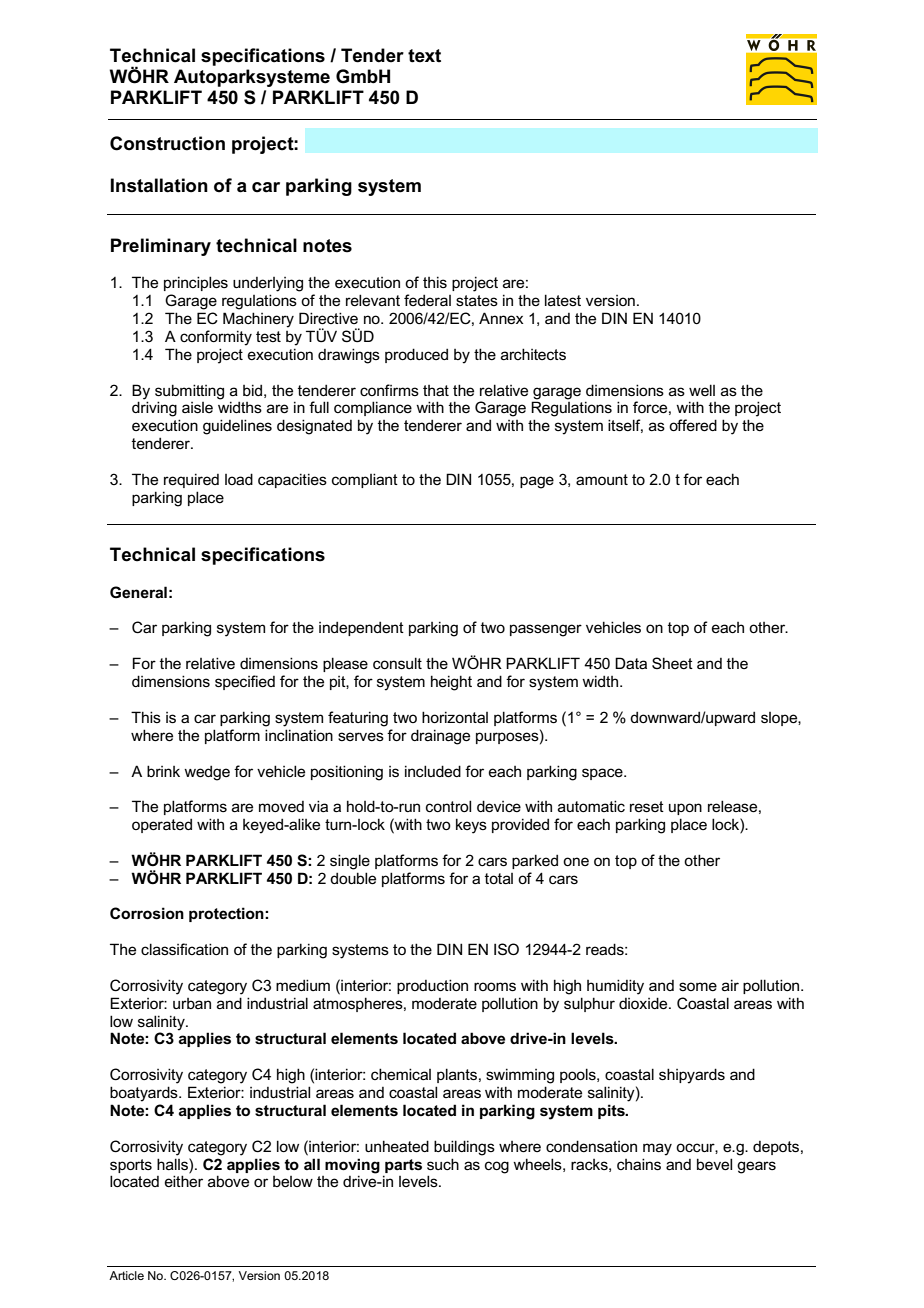 The height and width of the screenshot is (1308, 924). Describe the element at coordinates (702, 390) in the screenshot. I see `well` at that location.
